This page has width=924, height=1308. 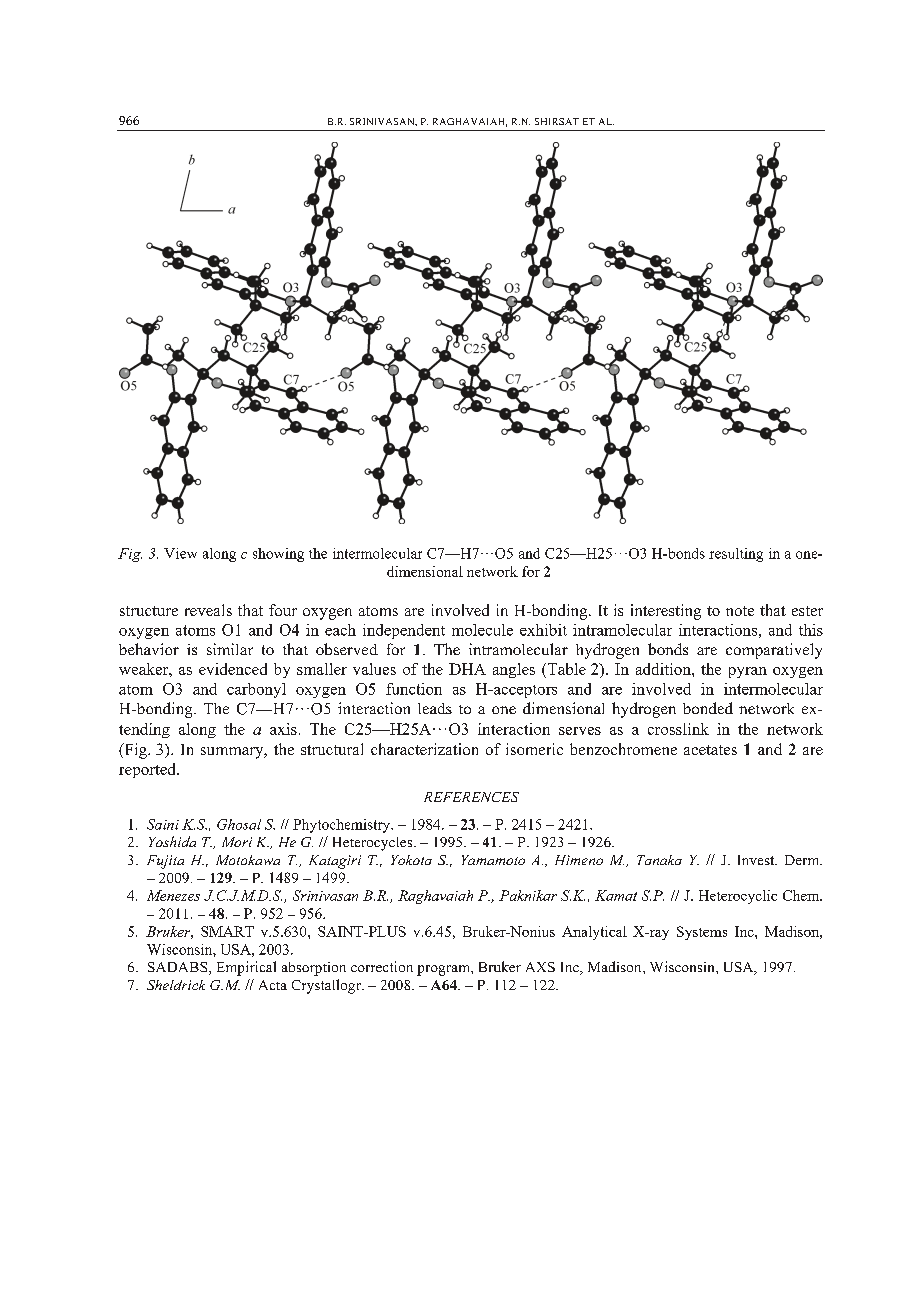 What do you see at coordinates (482, 630) in the page?
I see `molecule` at bounding box center [482, 630].
